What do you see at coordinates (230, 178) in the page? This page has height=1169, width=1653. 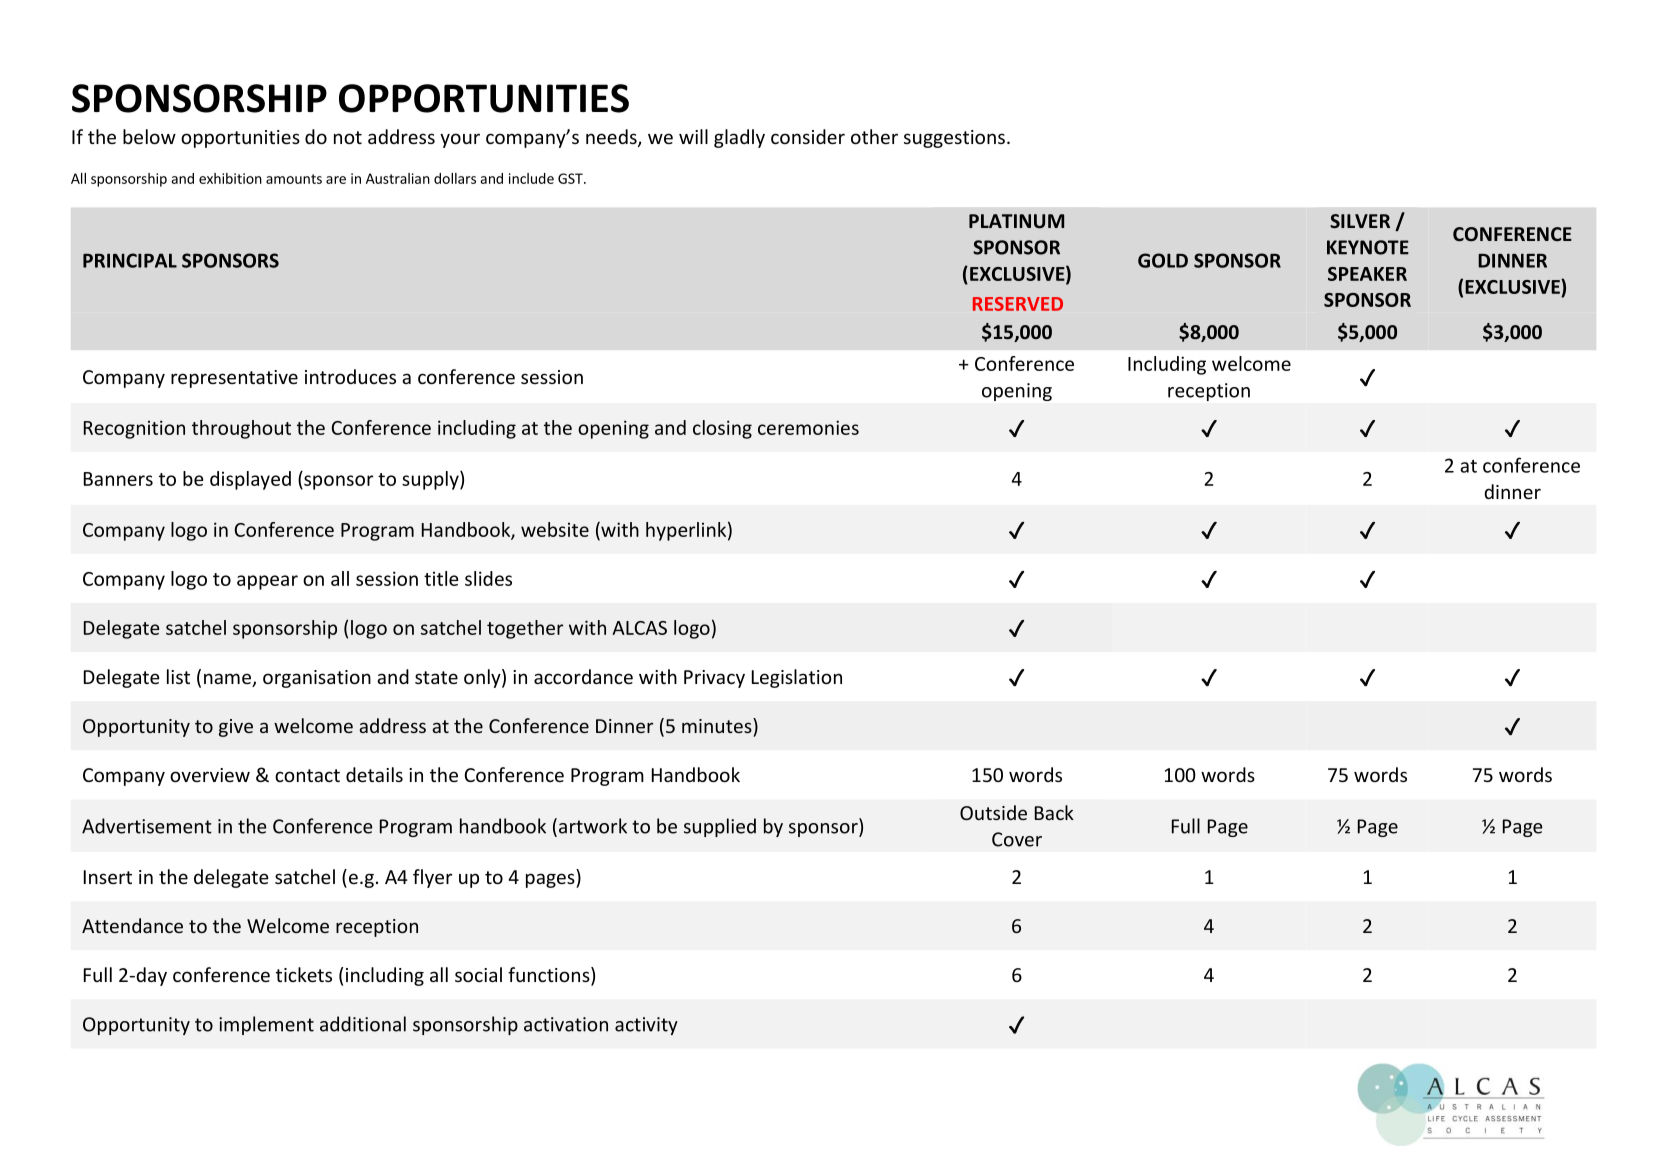 I see `exhibition` at bounding box center [230, 178].
